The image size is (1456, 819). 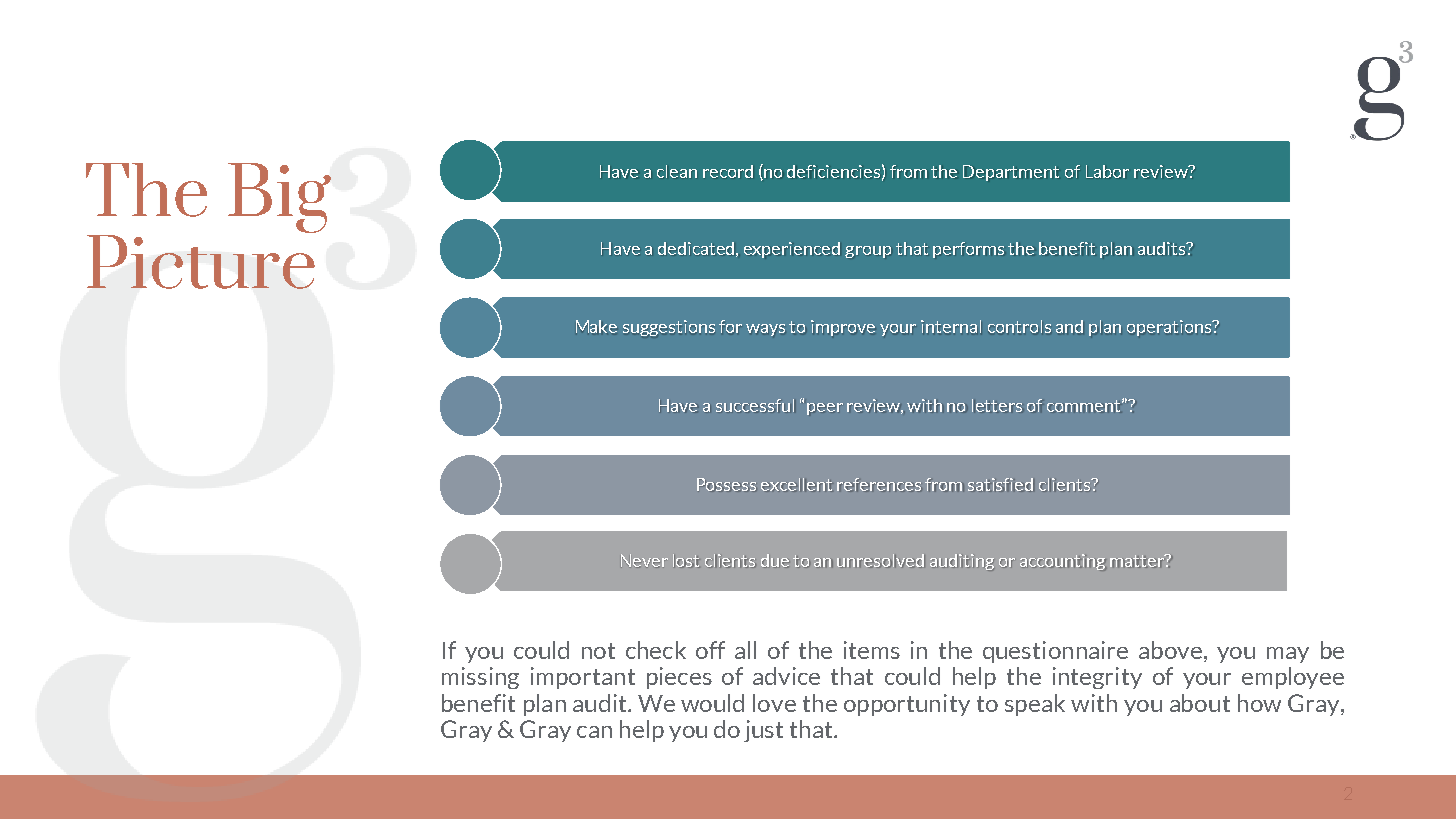 What do you see at coordinates (727, 484) in the image?
I see `Possess` at bounding box center [727, 484].
